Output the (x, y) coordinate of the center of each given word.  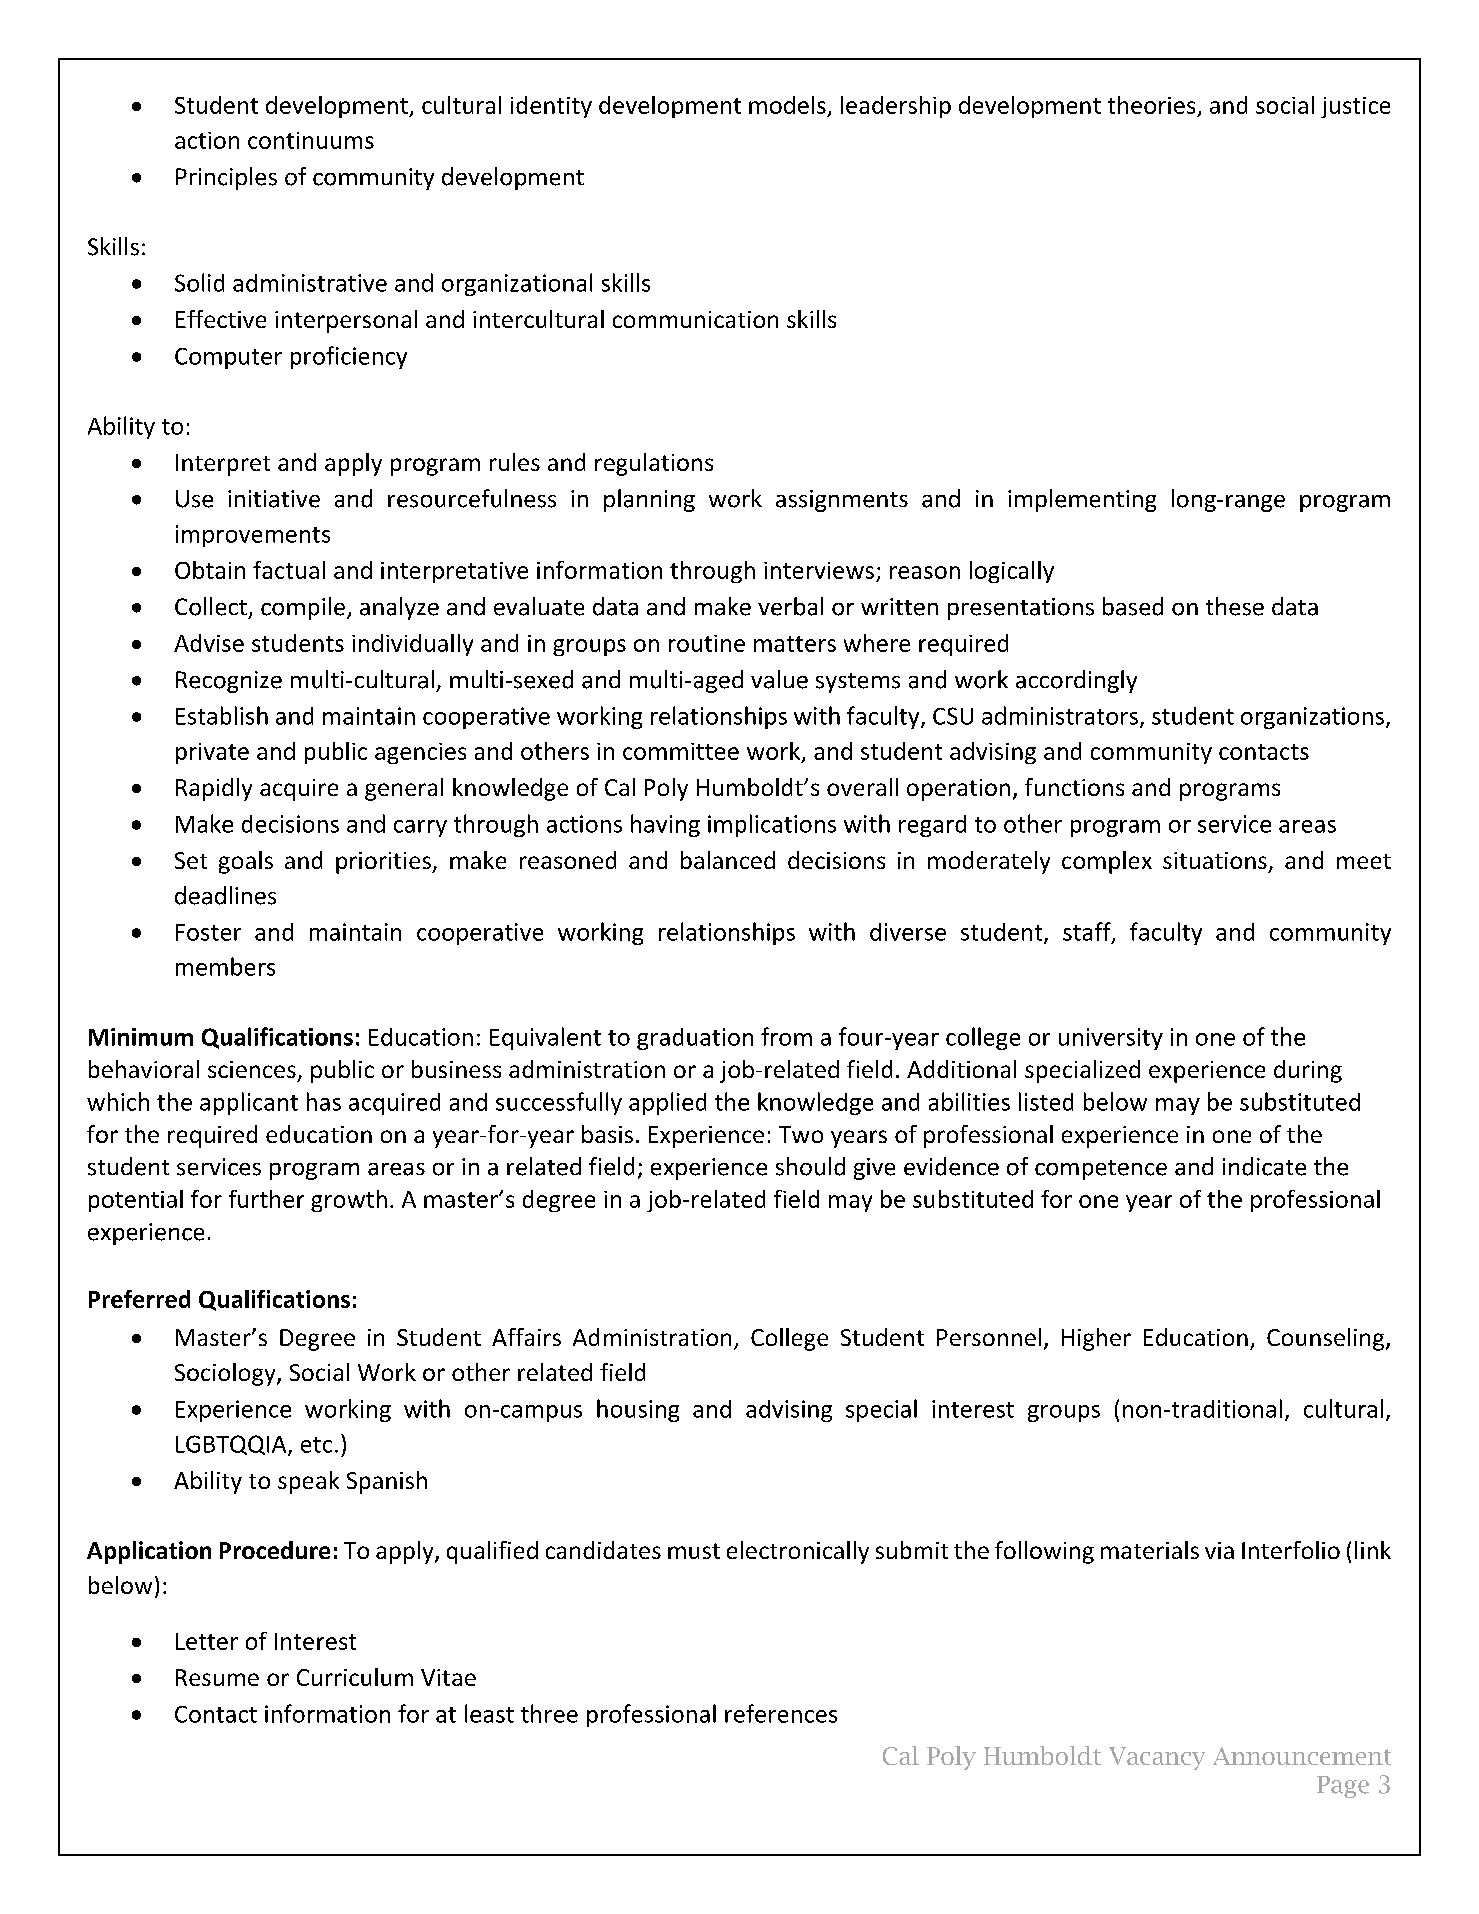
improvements (253, 536)
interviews (819, 570)
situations (1215, 860)
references (781, 1713)
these (1235, 606)
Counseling (1327, 1339)
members (225, 966)
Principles (226, 178)
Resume (217, 1677)
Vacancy (1157, 1758)
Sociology (226, 1374)
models (787, 105)
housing (638, 1410)
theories (1151, 105)
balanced (728, 860)
